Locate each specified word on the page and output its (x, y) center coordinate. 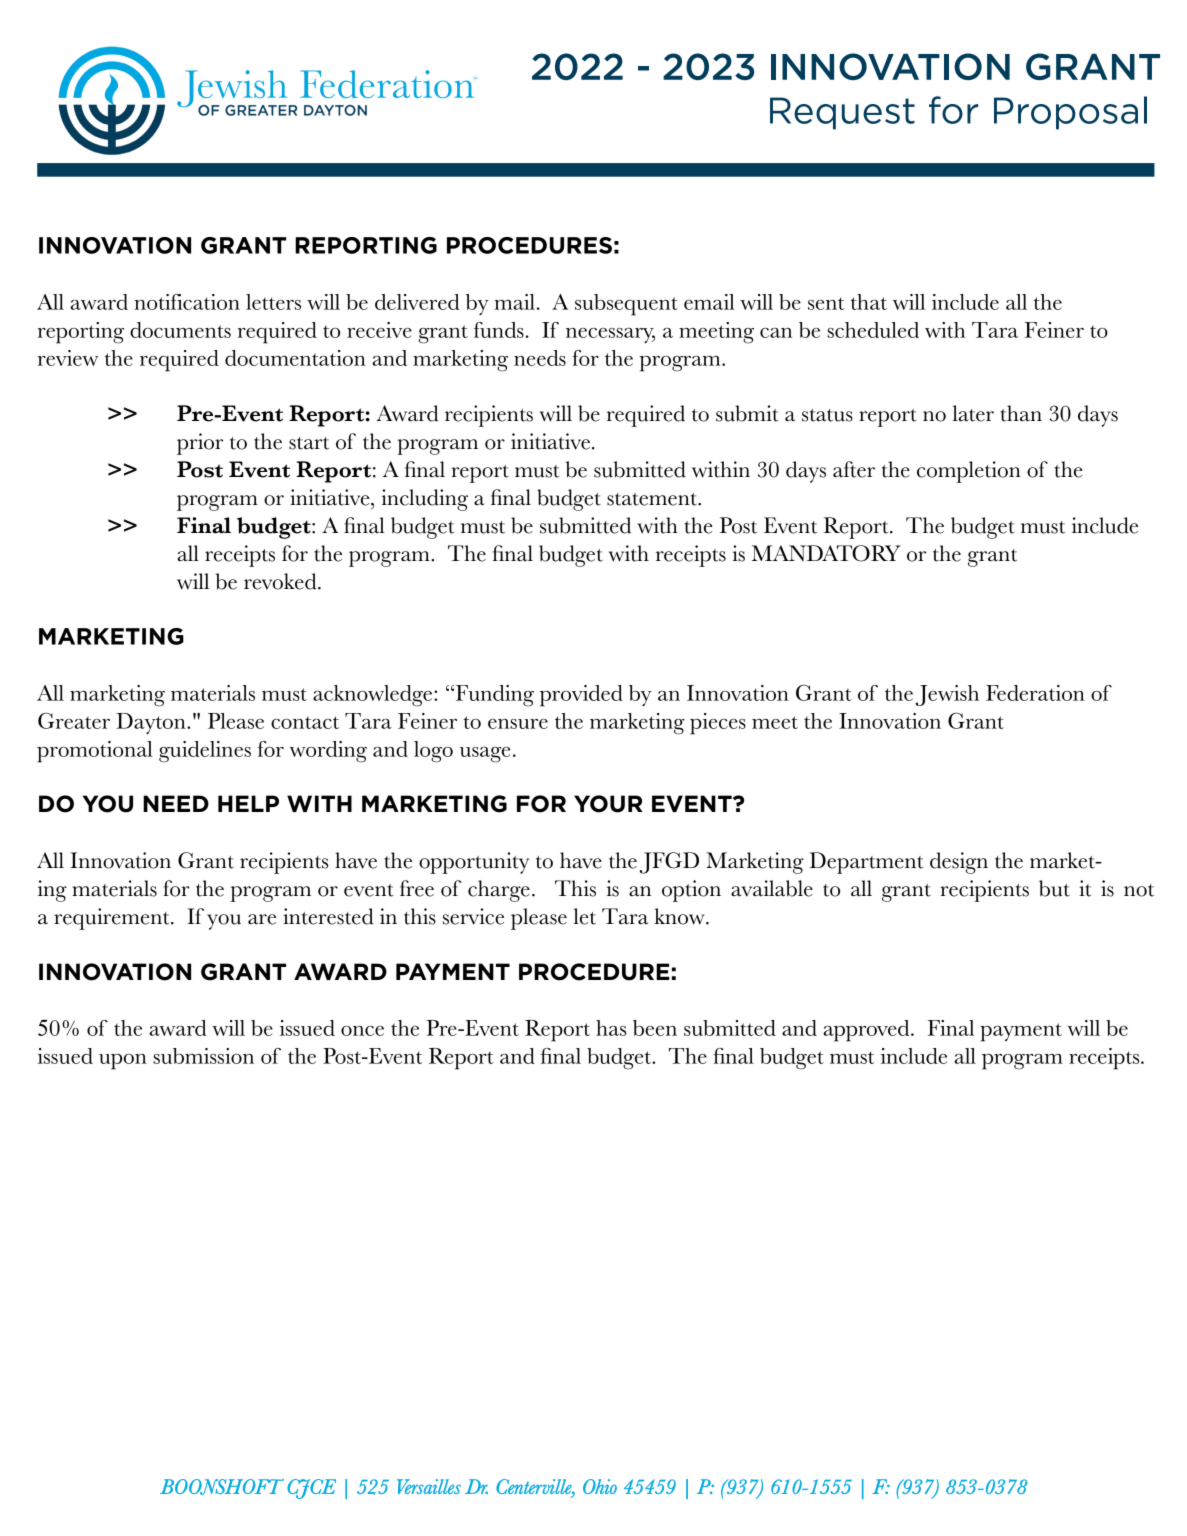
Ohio (600, 1486)
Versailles (429, 1486)
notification (187, 302)
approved (867, 1031)
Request (842, 113)
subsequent (626, 305)
